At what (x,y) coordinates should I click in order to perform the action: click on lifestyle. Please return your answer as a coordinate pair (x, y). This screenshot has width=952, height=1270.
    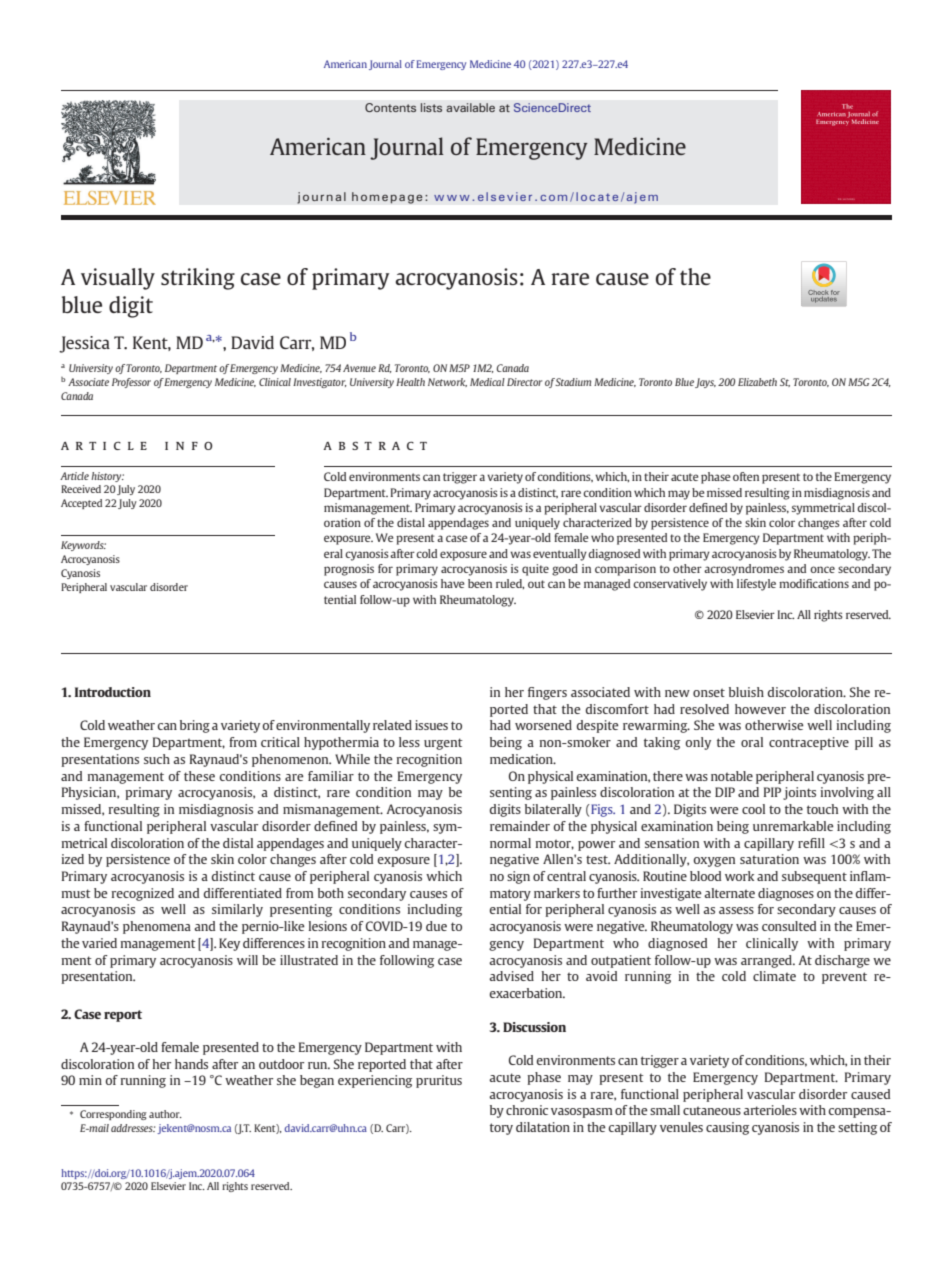
    Looking at the image, I should click on (756, 585).
